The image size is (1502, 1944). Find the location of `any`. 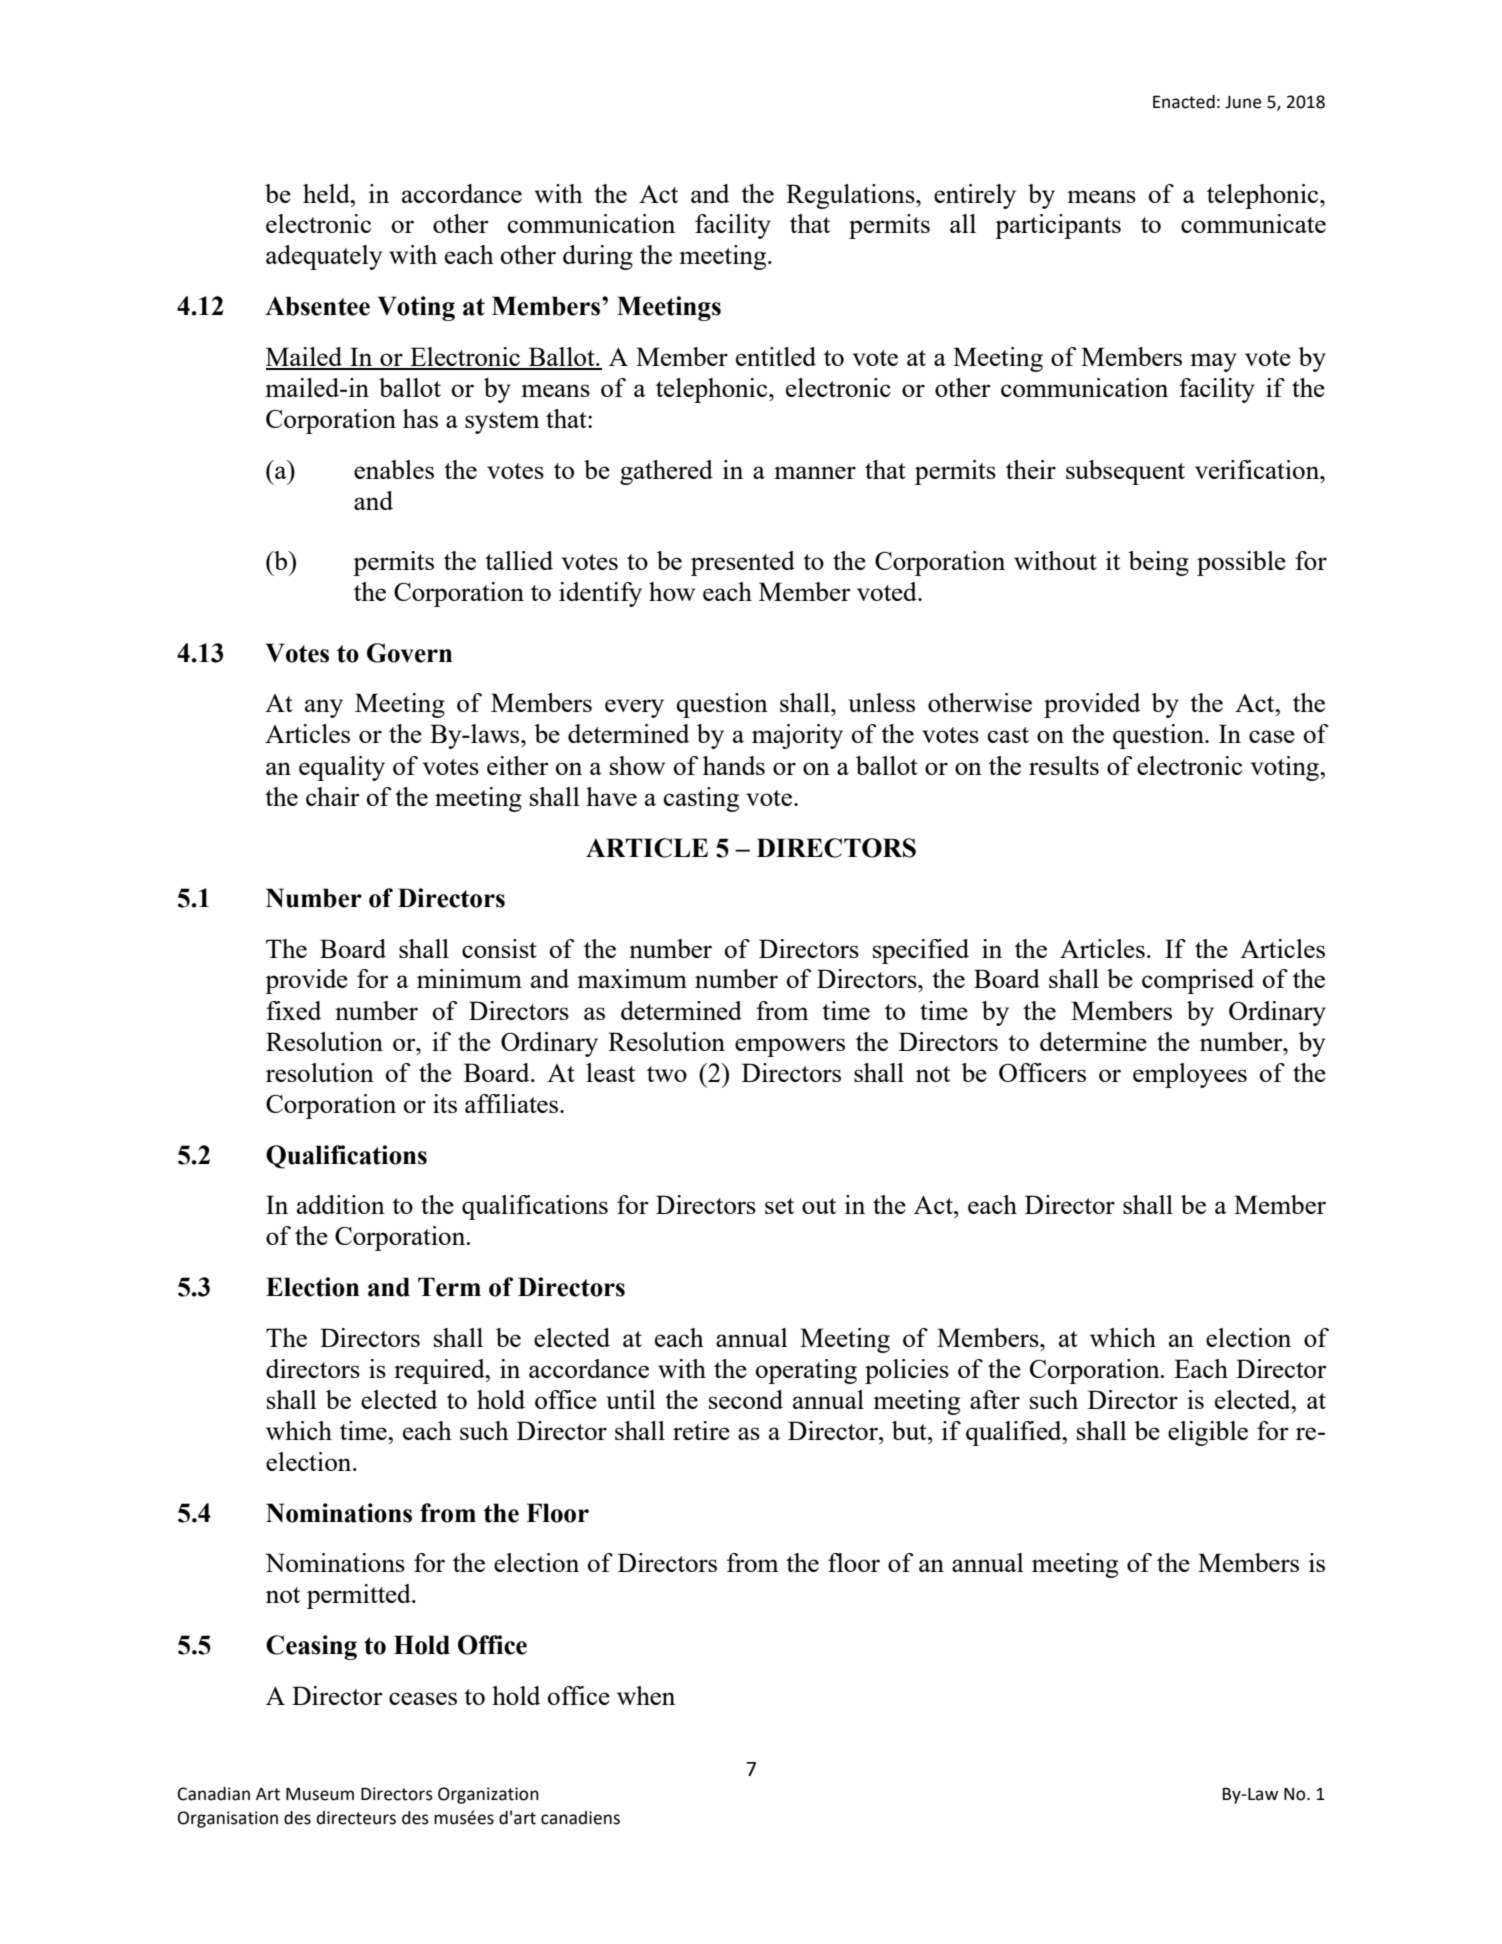

any is located at coordinates (324, 708).
